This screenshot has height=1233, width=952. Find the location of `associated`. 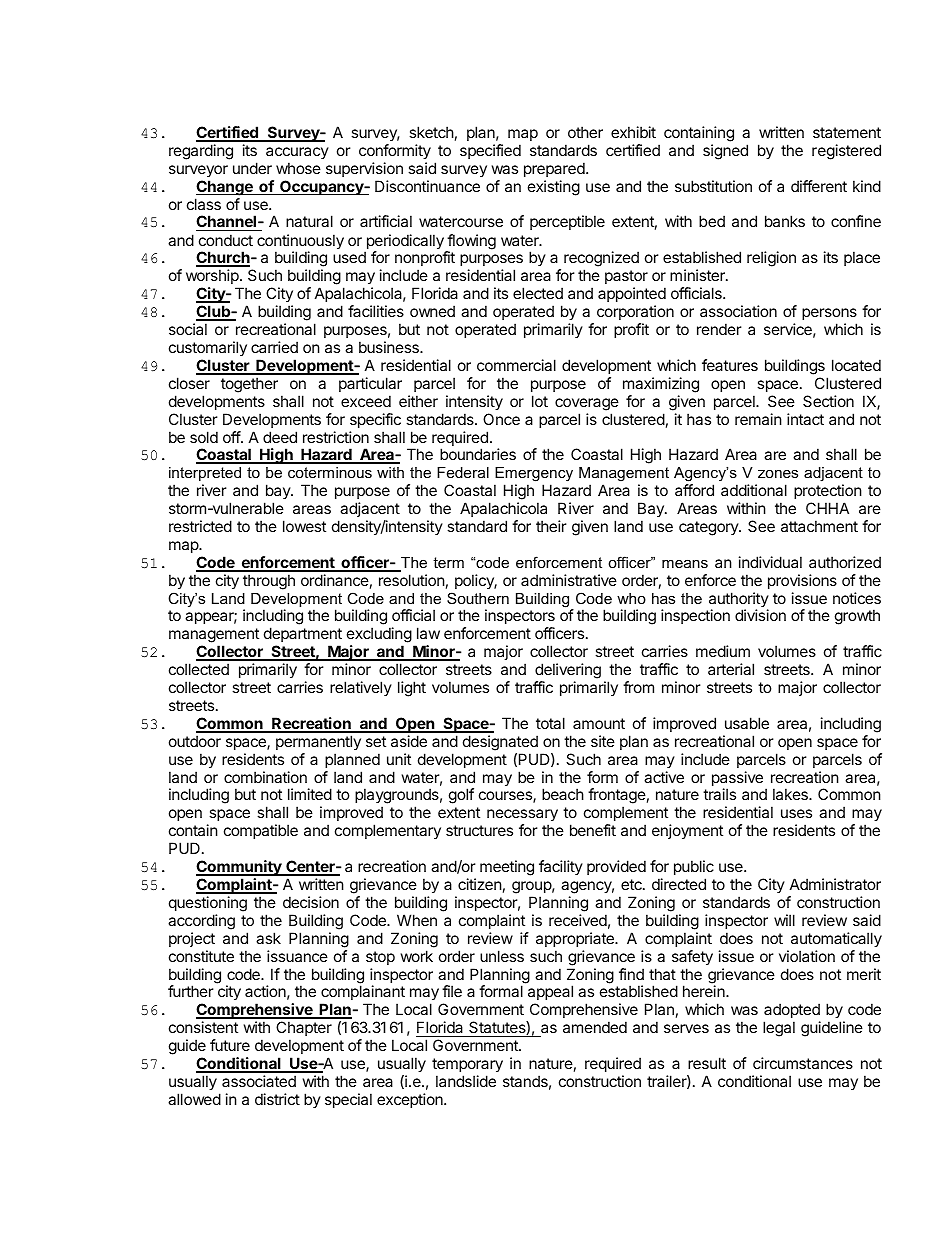

associated is located at coordinates (259, 1081).
